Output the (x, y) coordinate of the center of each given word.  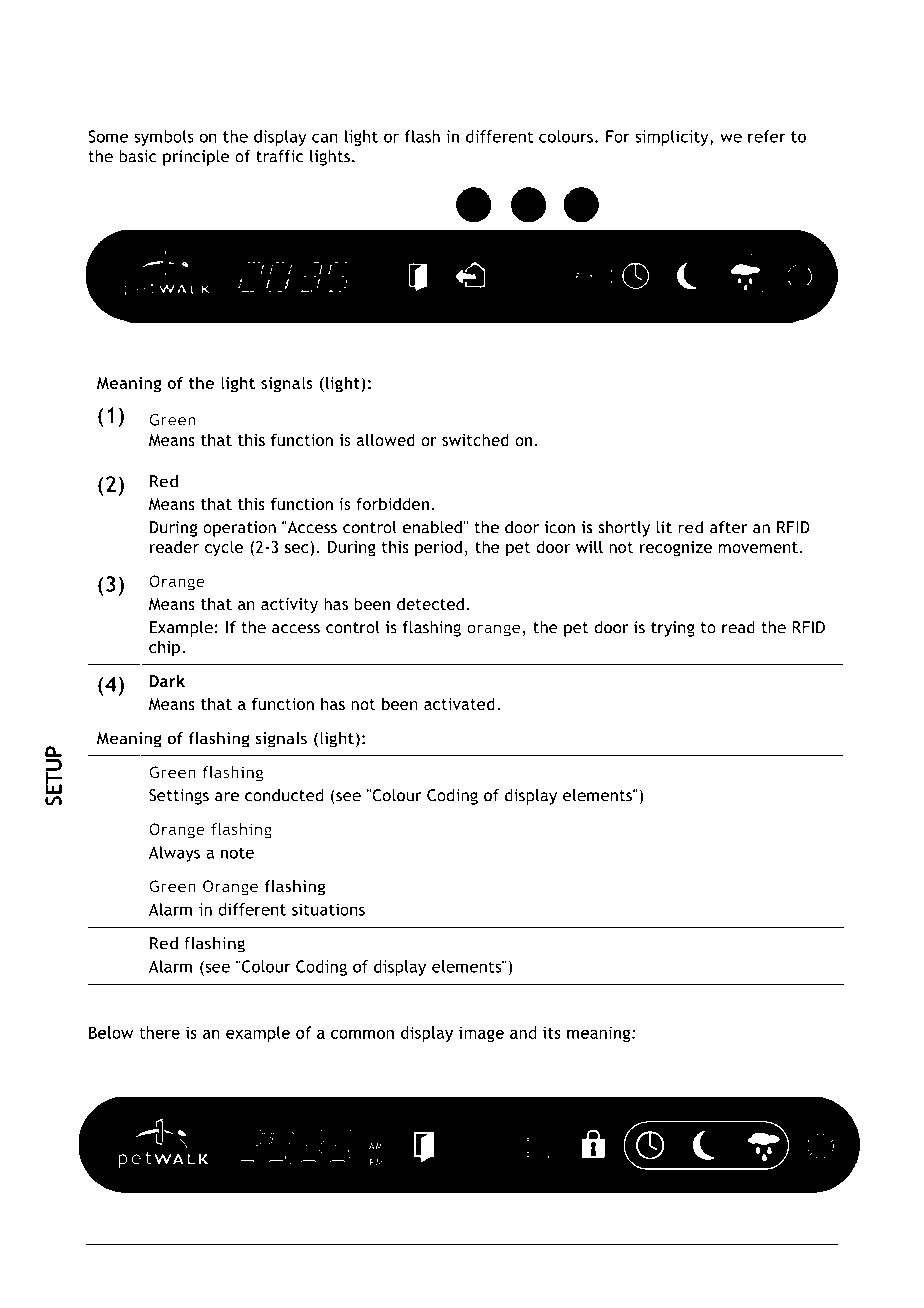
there (159, 1032)
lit (664, 527)
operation (239, 529)
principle (196, 158)
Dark (167, 681)
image (481, 1034)
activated (459, 703)
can (325, 138)
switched (475, 439)
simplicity (673, 138)
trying (673, 629)
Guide (457, 1253)
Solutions (179, 1253)
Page (759, 1255)
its (552, 1032)
